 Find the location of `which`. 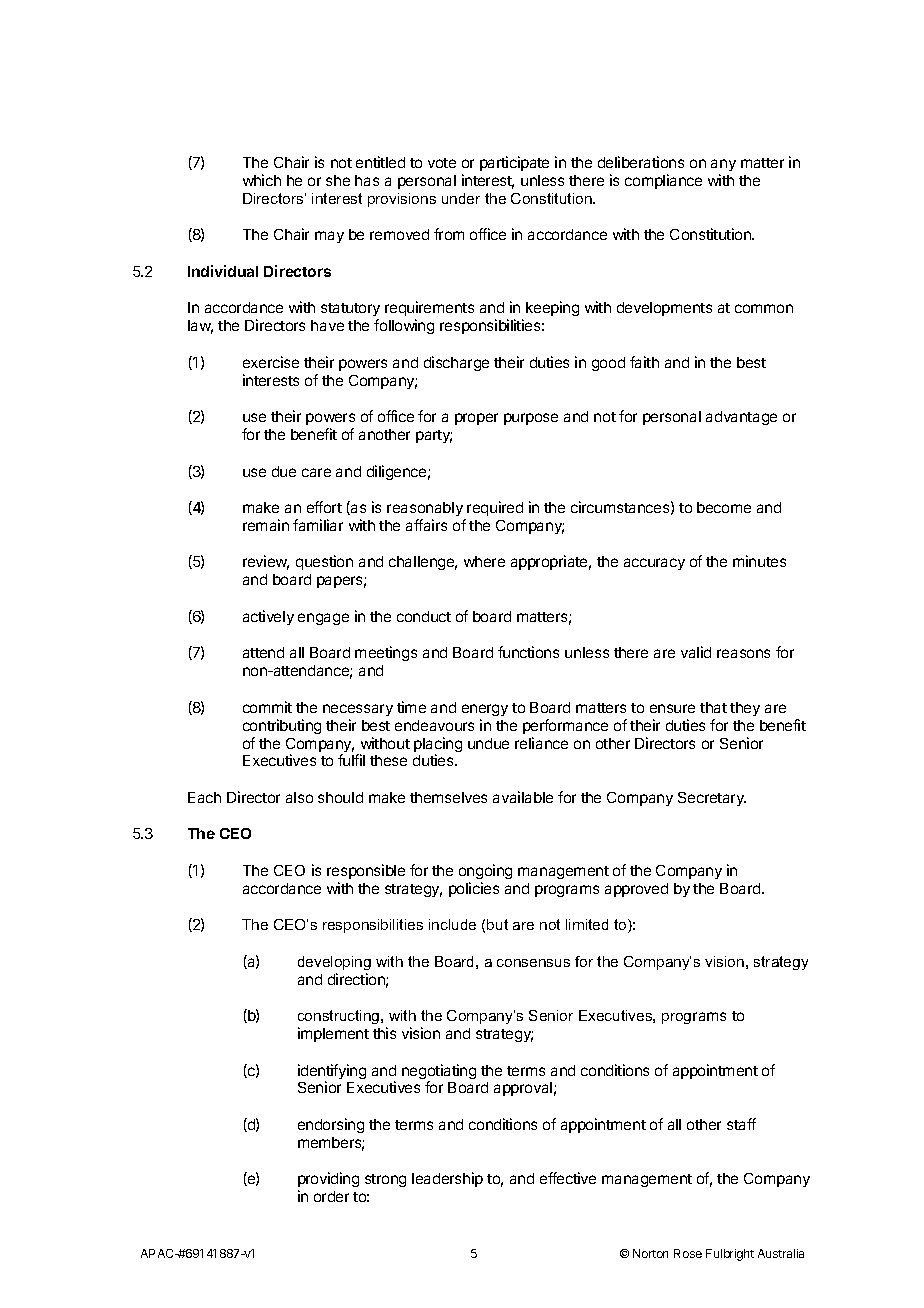

which is located at coordinates (262, 180).
